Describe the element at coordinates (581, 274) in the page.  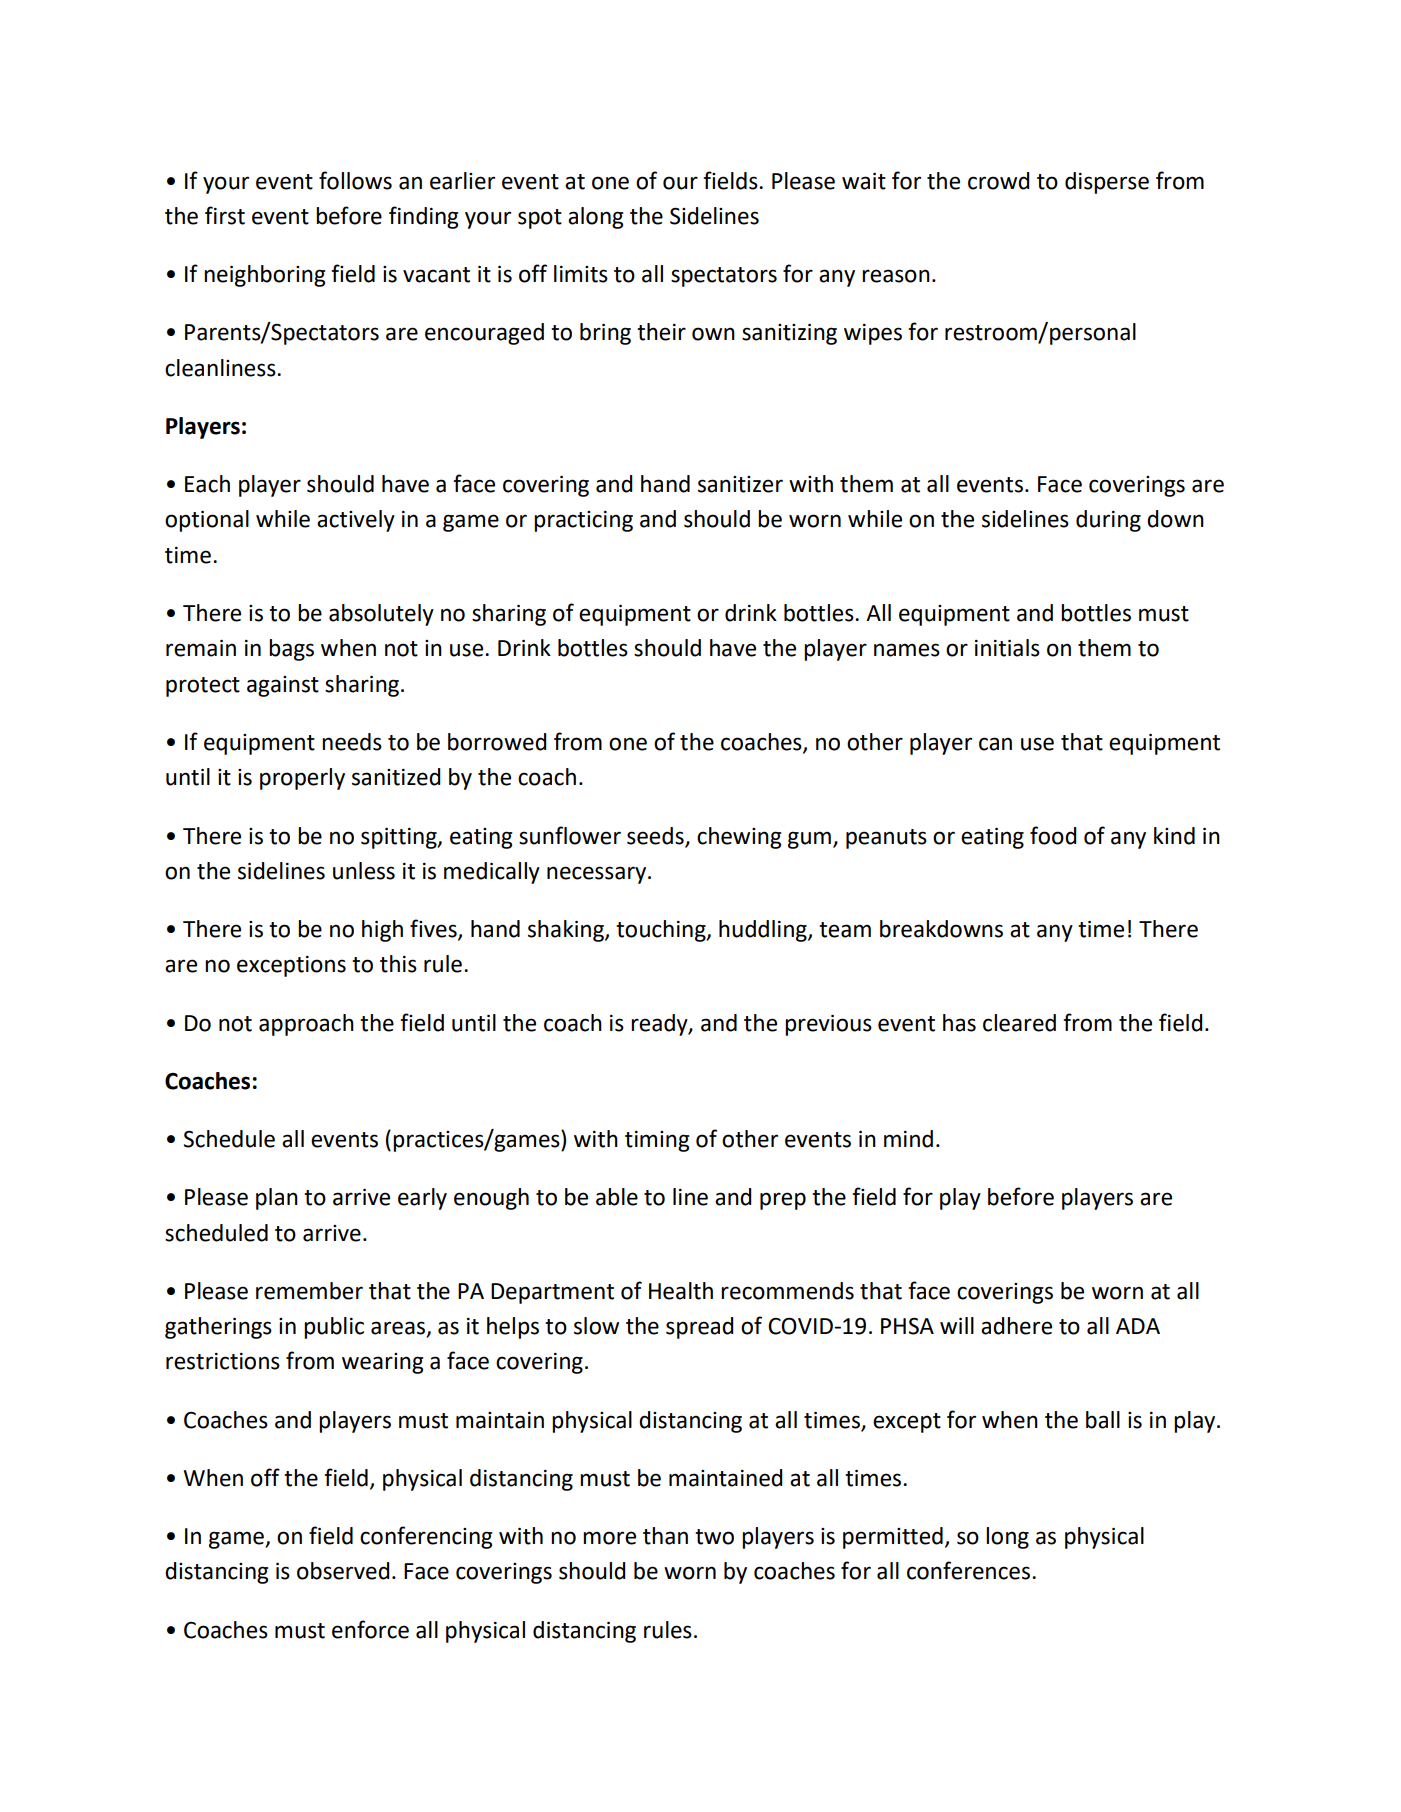
I see `limits` at that location.
